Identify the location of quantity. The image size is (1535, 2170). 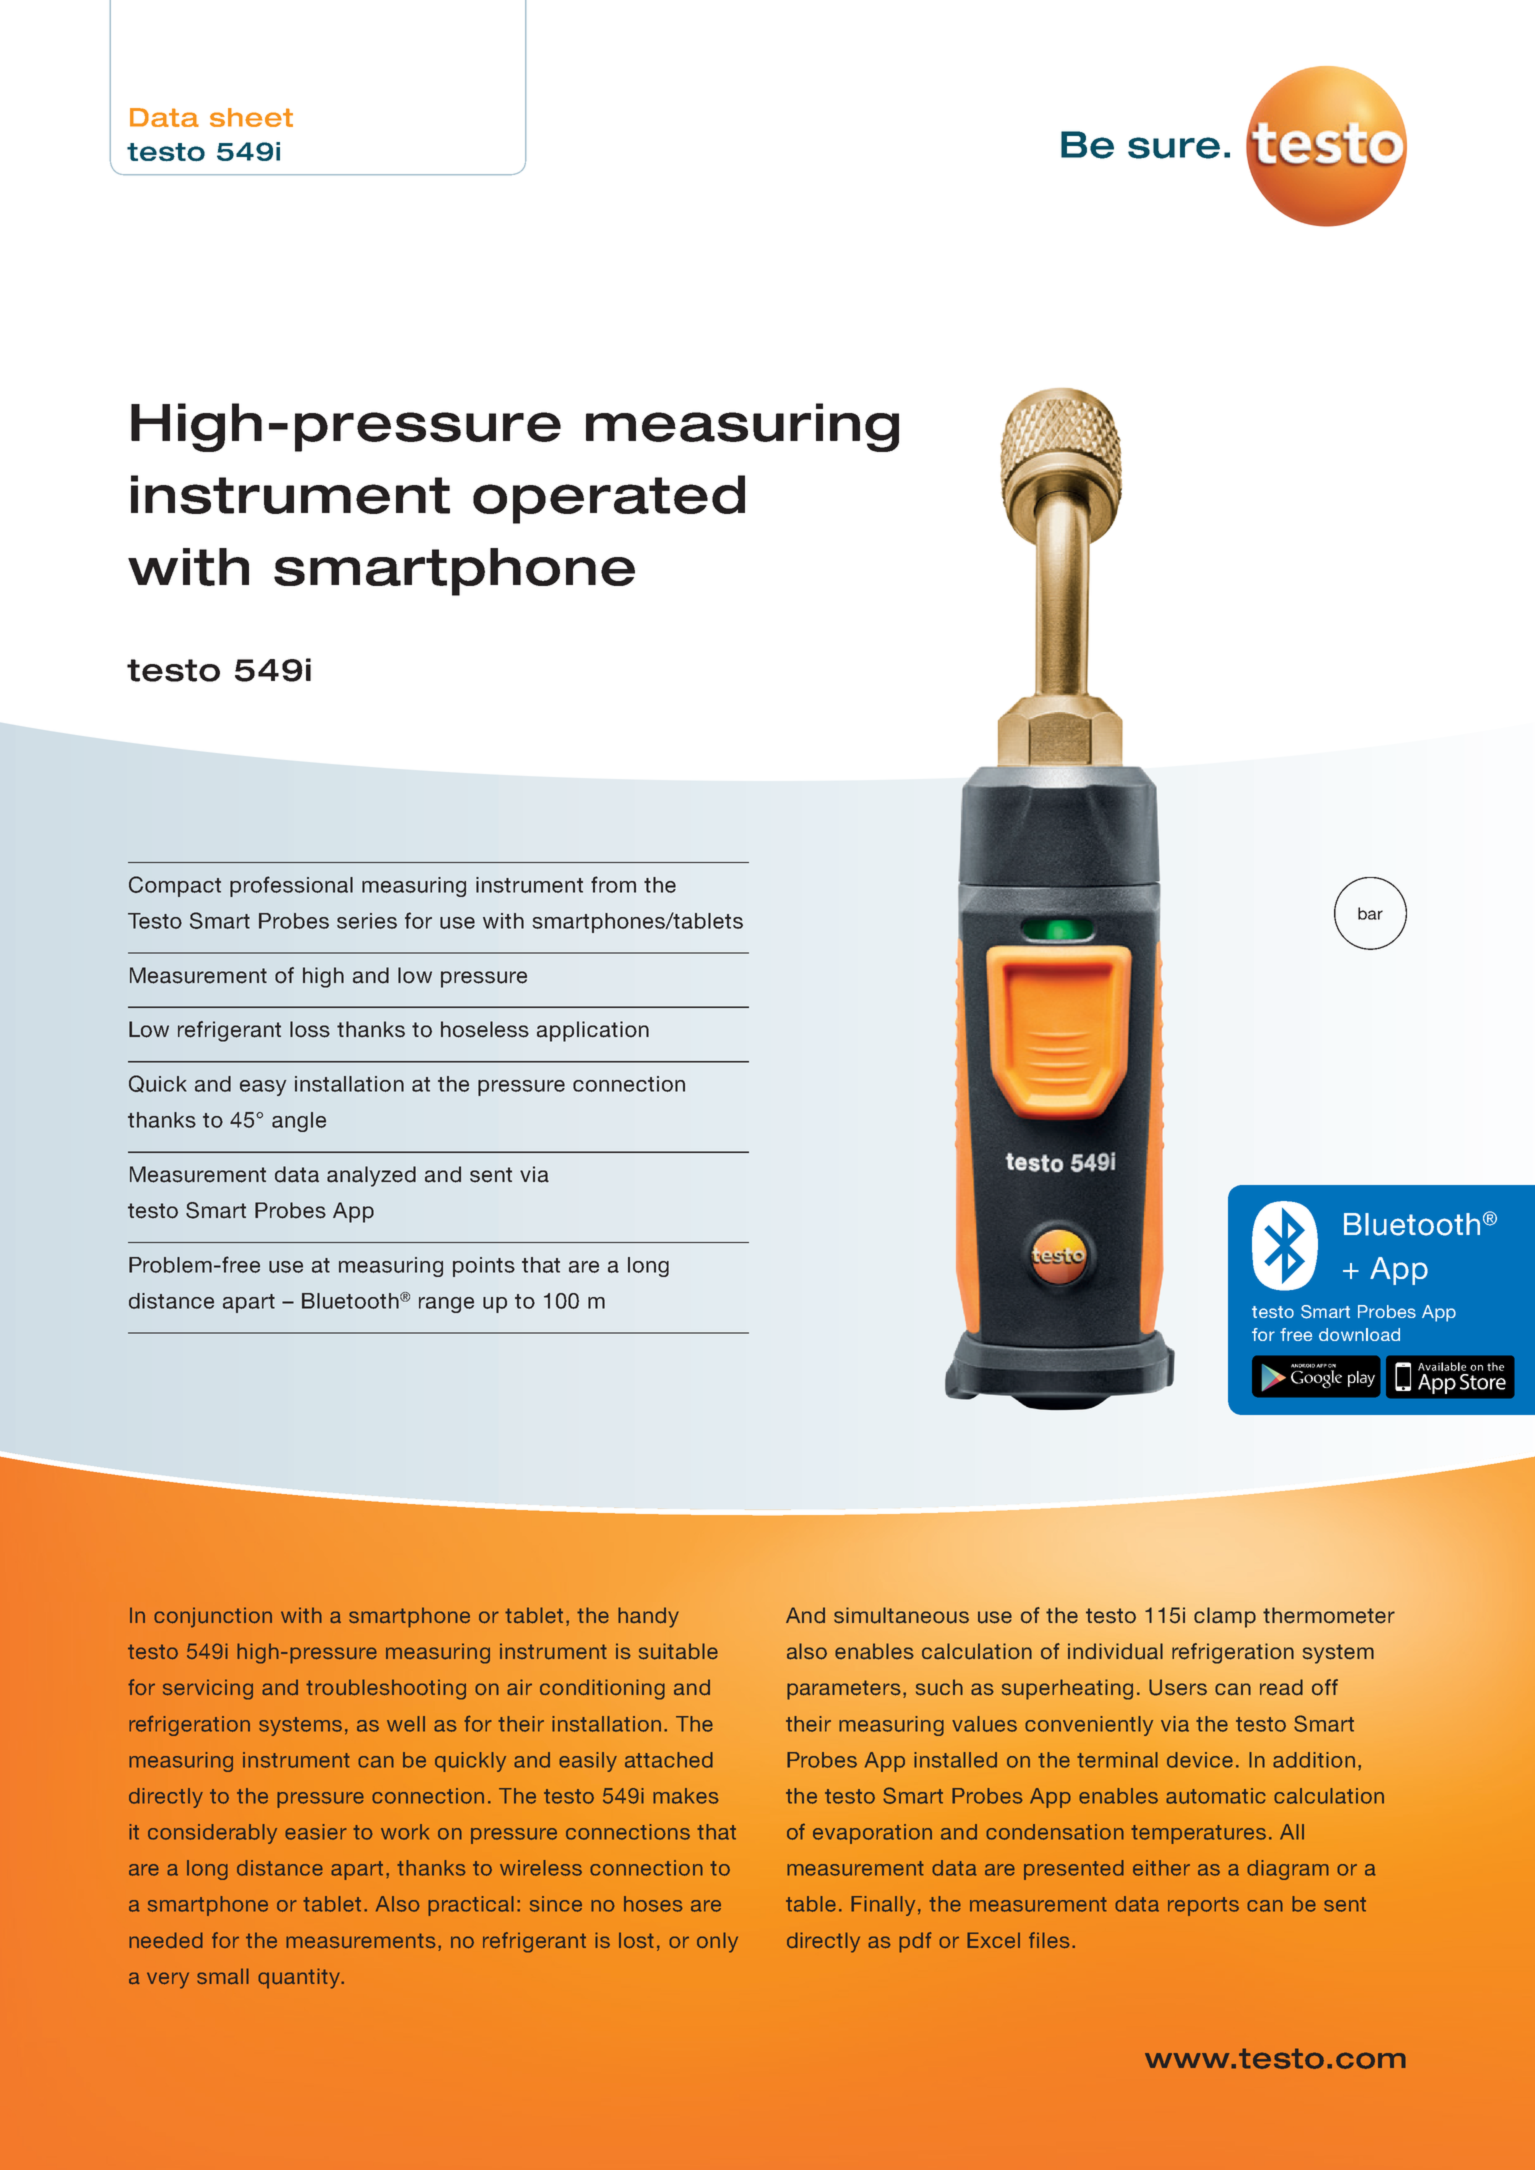
(300, 1978).
